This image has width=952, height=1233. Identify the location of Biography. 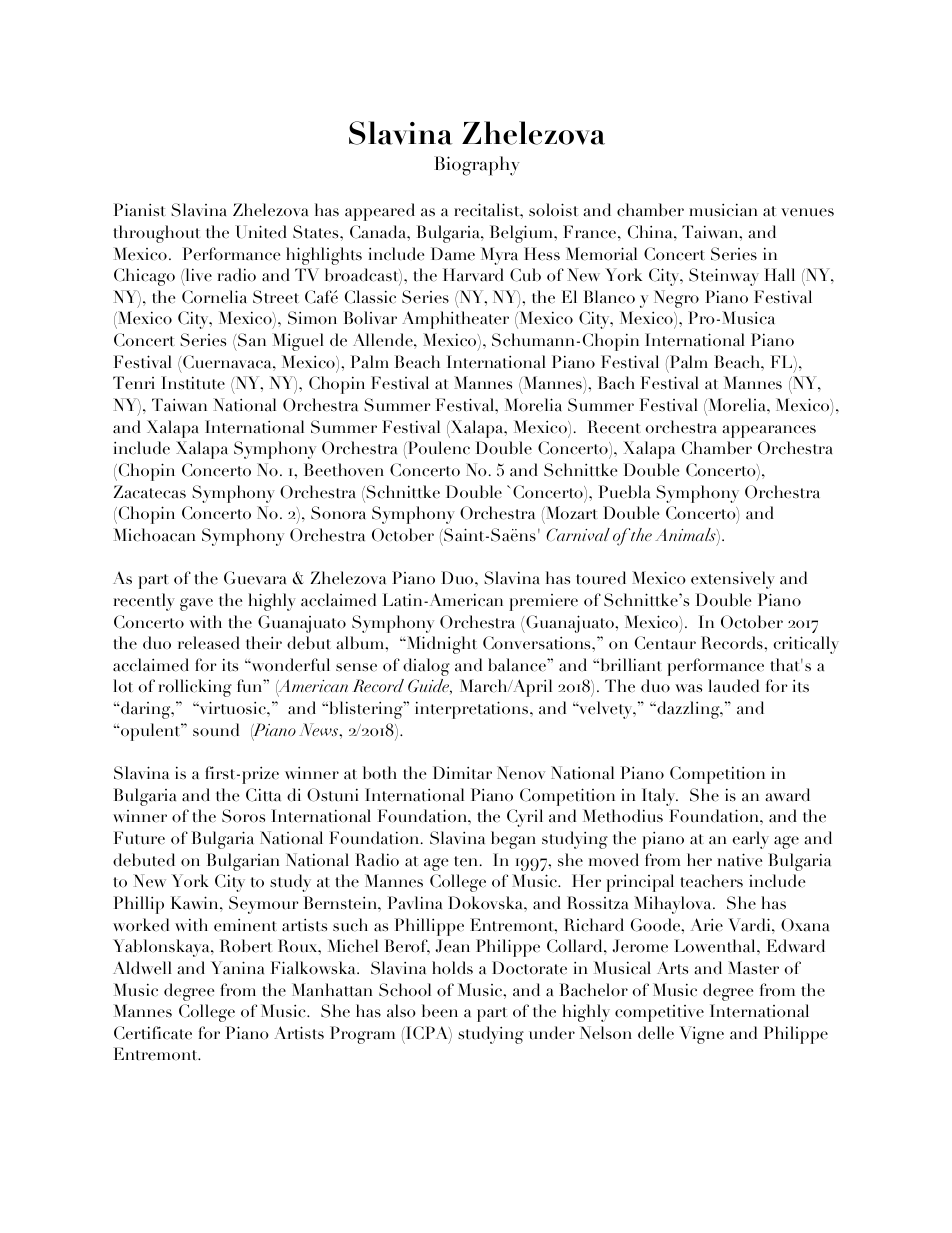
(477, 166).
